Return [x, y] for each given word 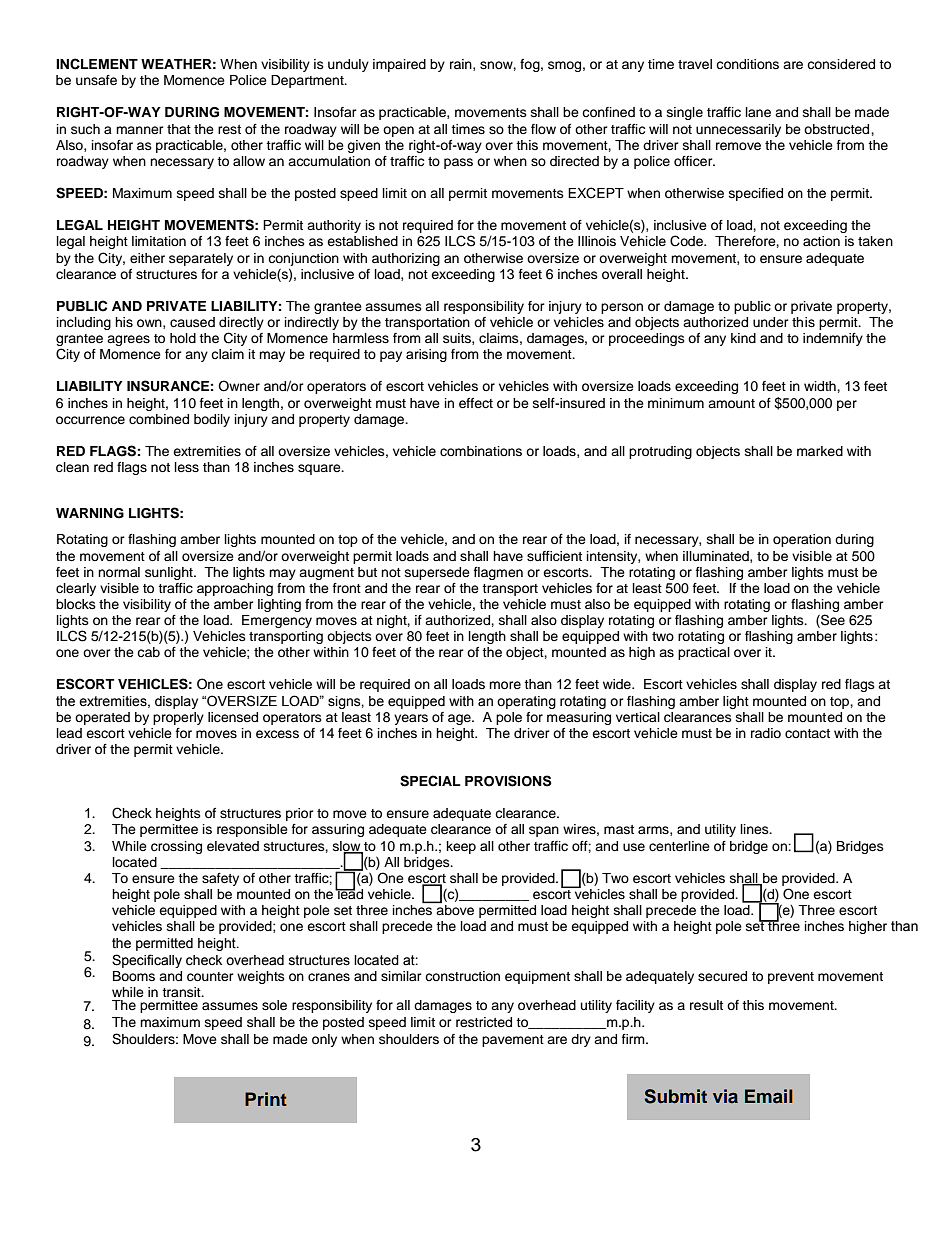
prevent [791, 978]
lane [758, 112]
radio [766, 733]
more [505, 685]
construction [462, 976]
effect [476, 403]
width [821, 386]
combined [159, 419]
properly [178, 718]
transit [182, 992]
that [179, 129]
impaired [399, 65]
